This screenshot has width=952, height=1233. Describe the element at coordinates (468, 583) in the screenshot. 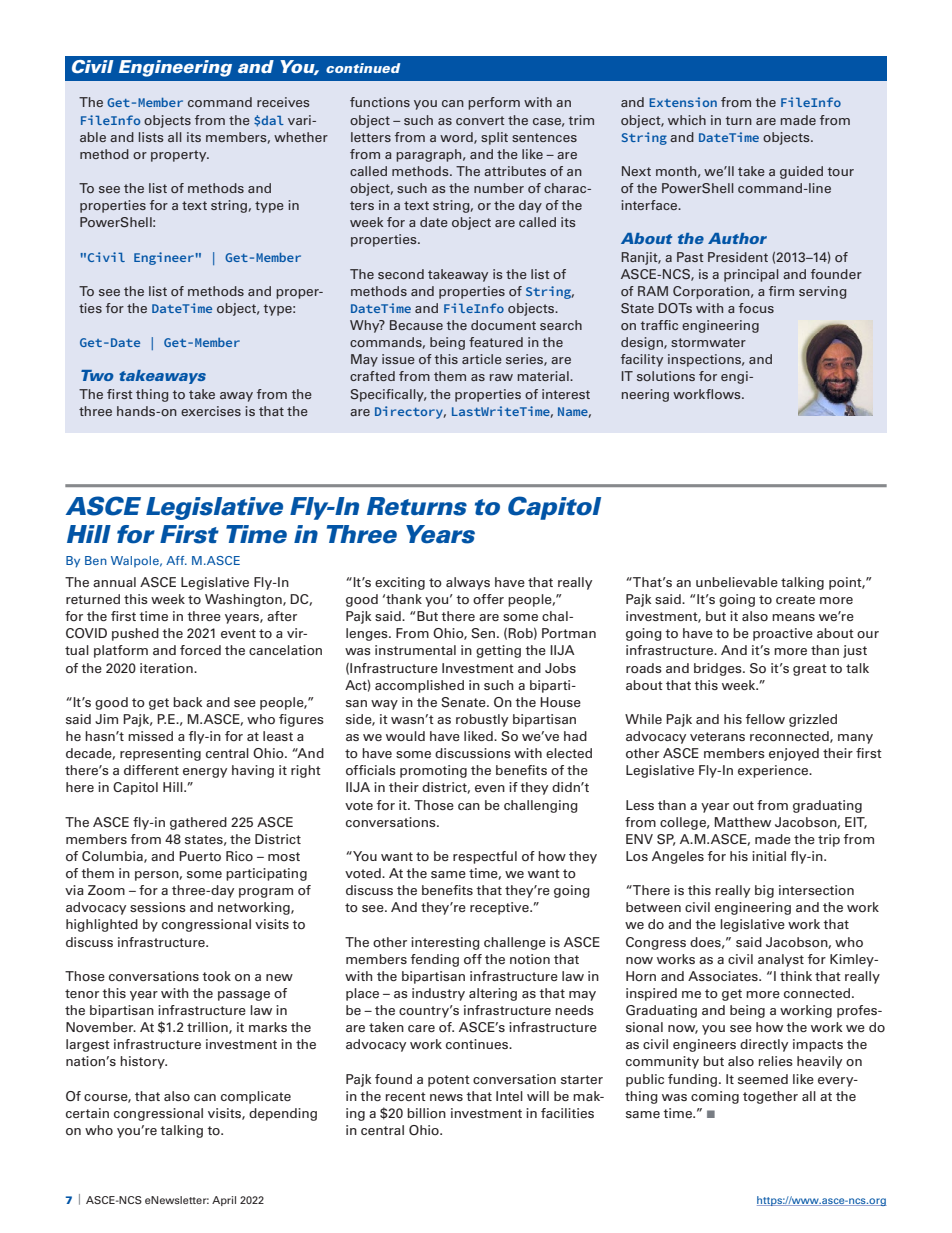

I see `always` at that location.
